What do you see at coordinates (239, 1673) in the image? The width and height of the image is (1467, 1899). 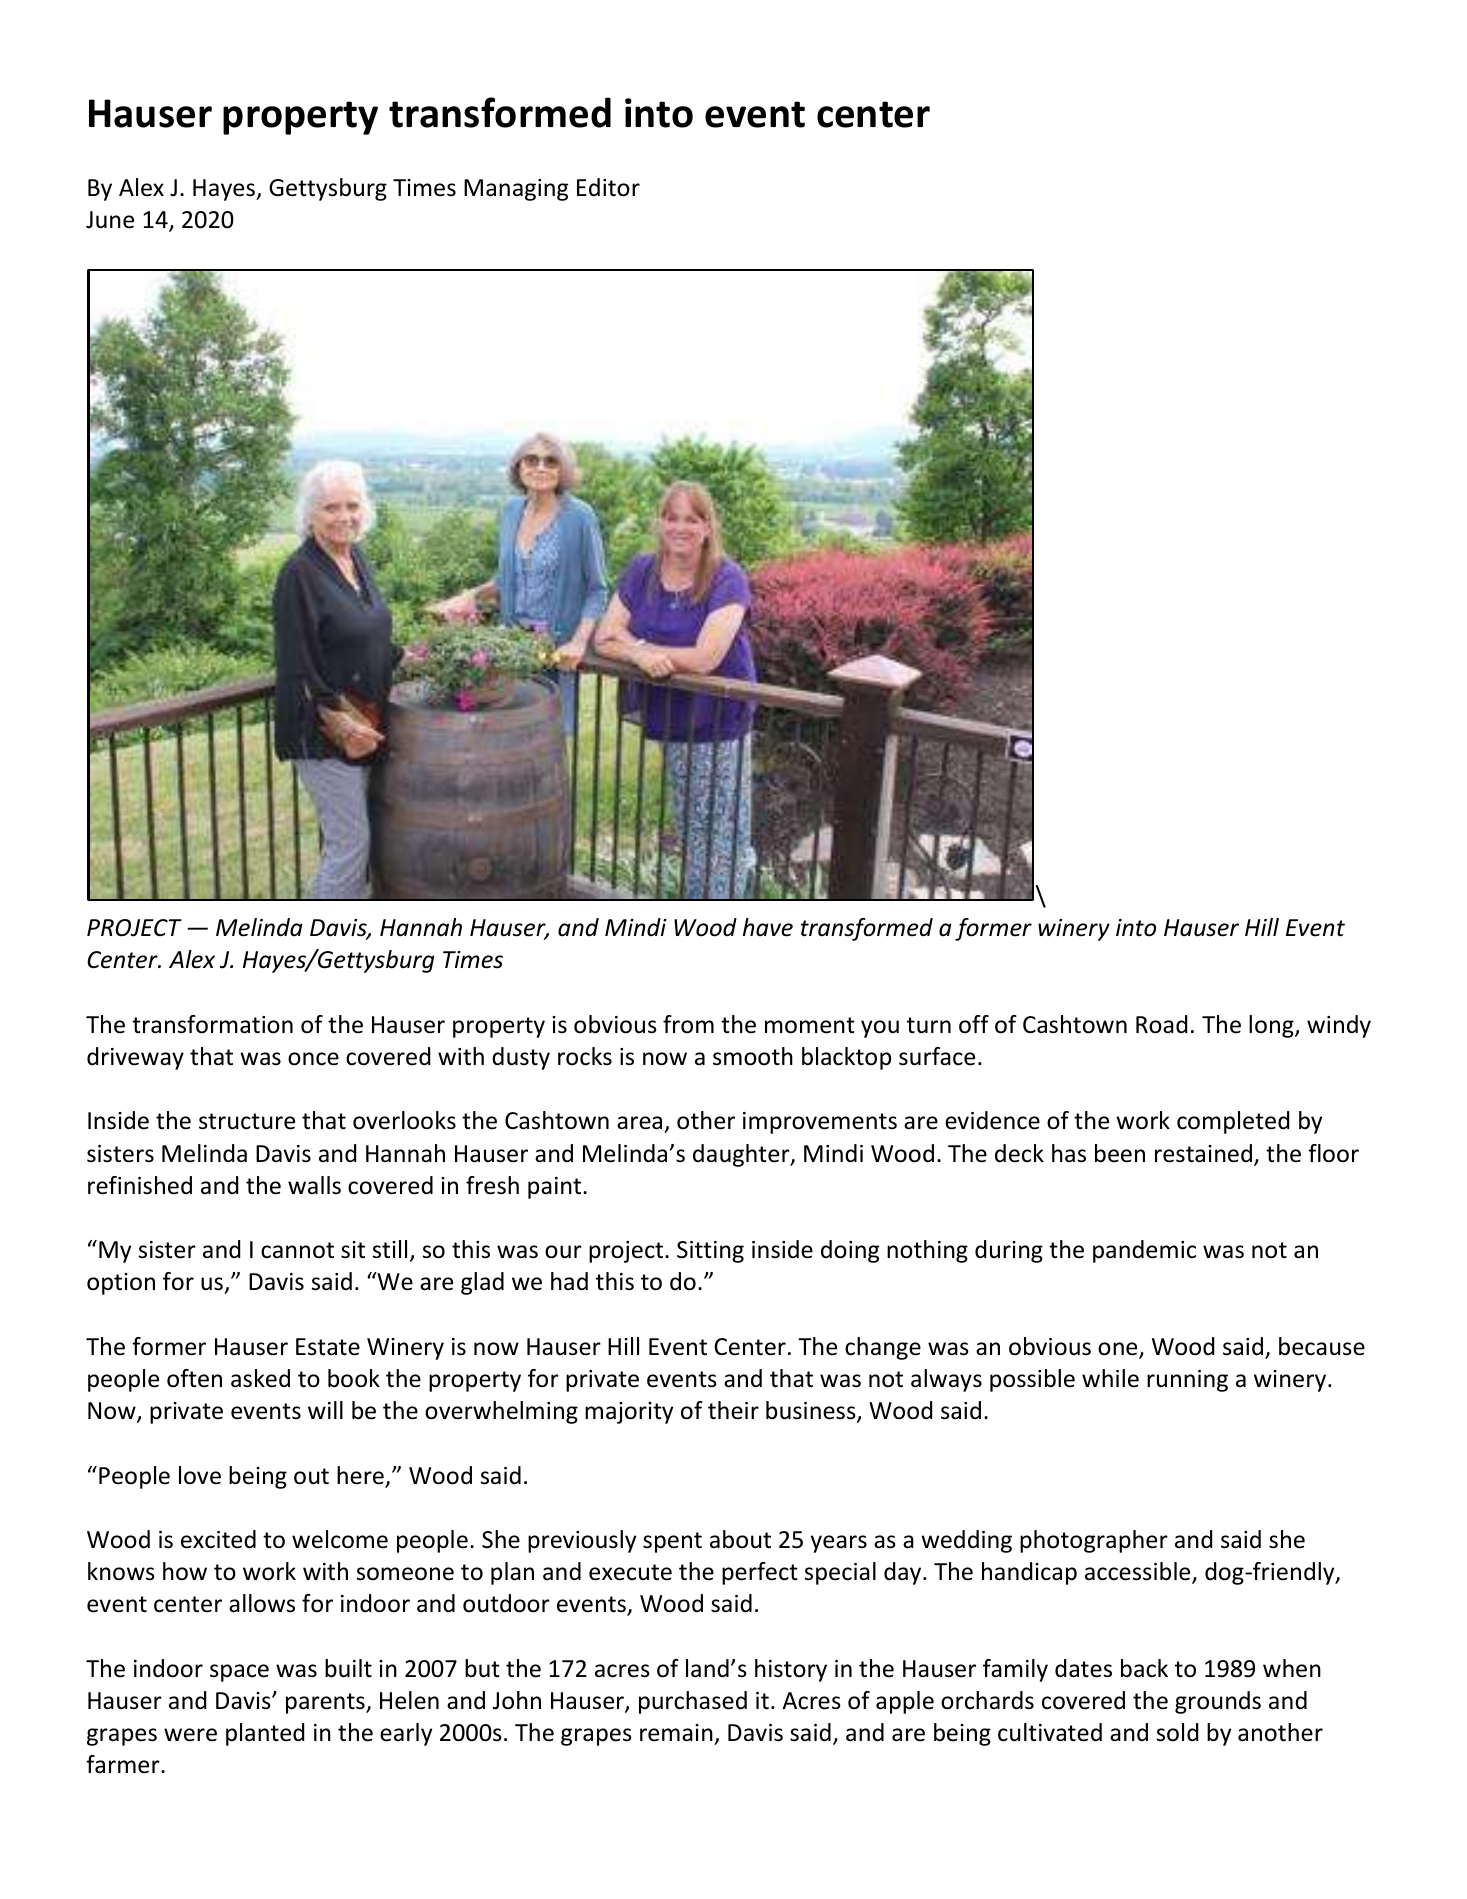 I see `space` at bounding box center [239, 1673].
